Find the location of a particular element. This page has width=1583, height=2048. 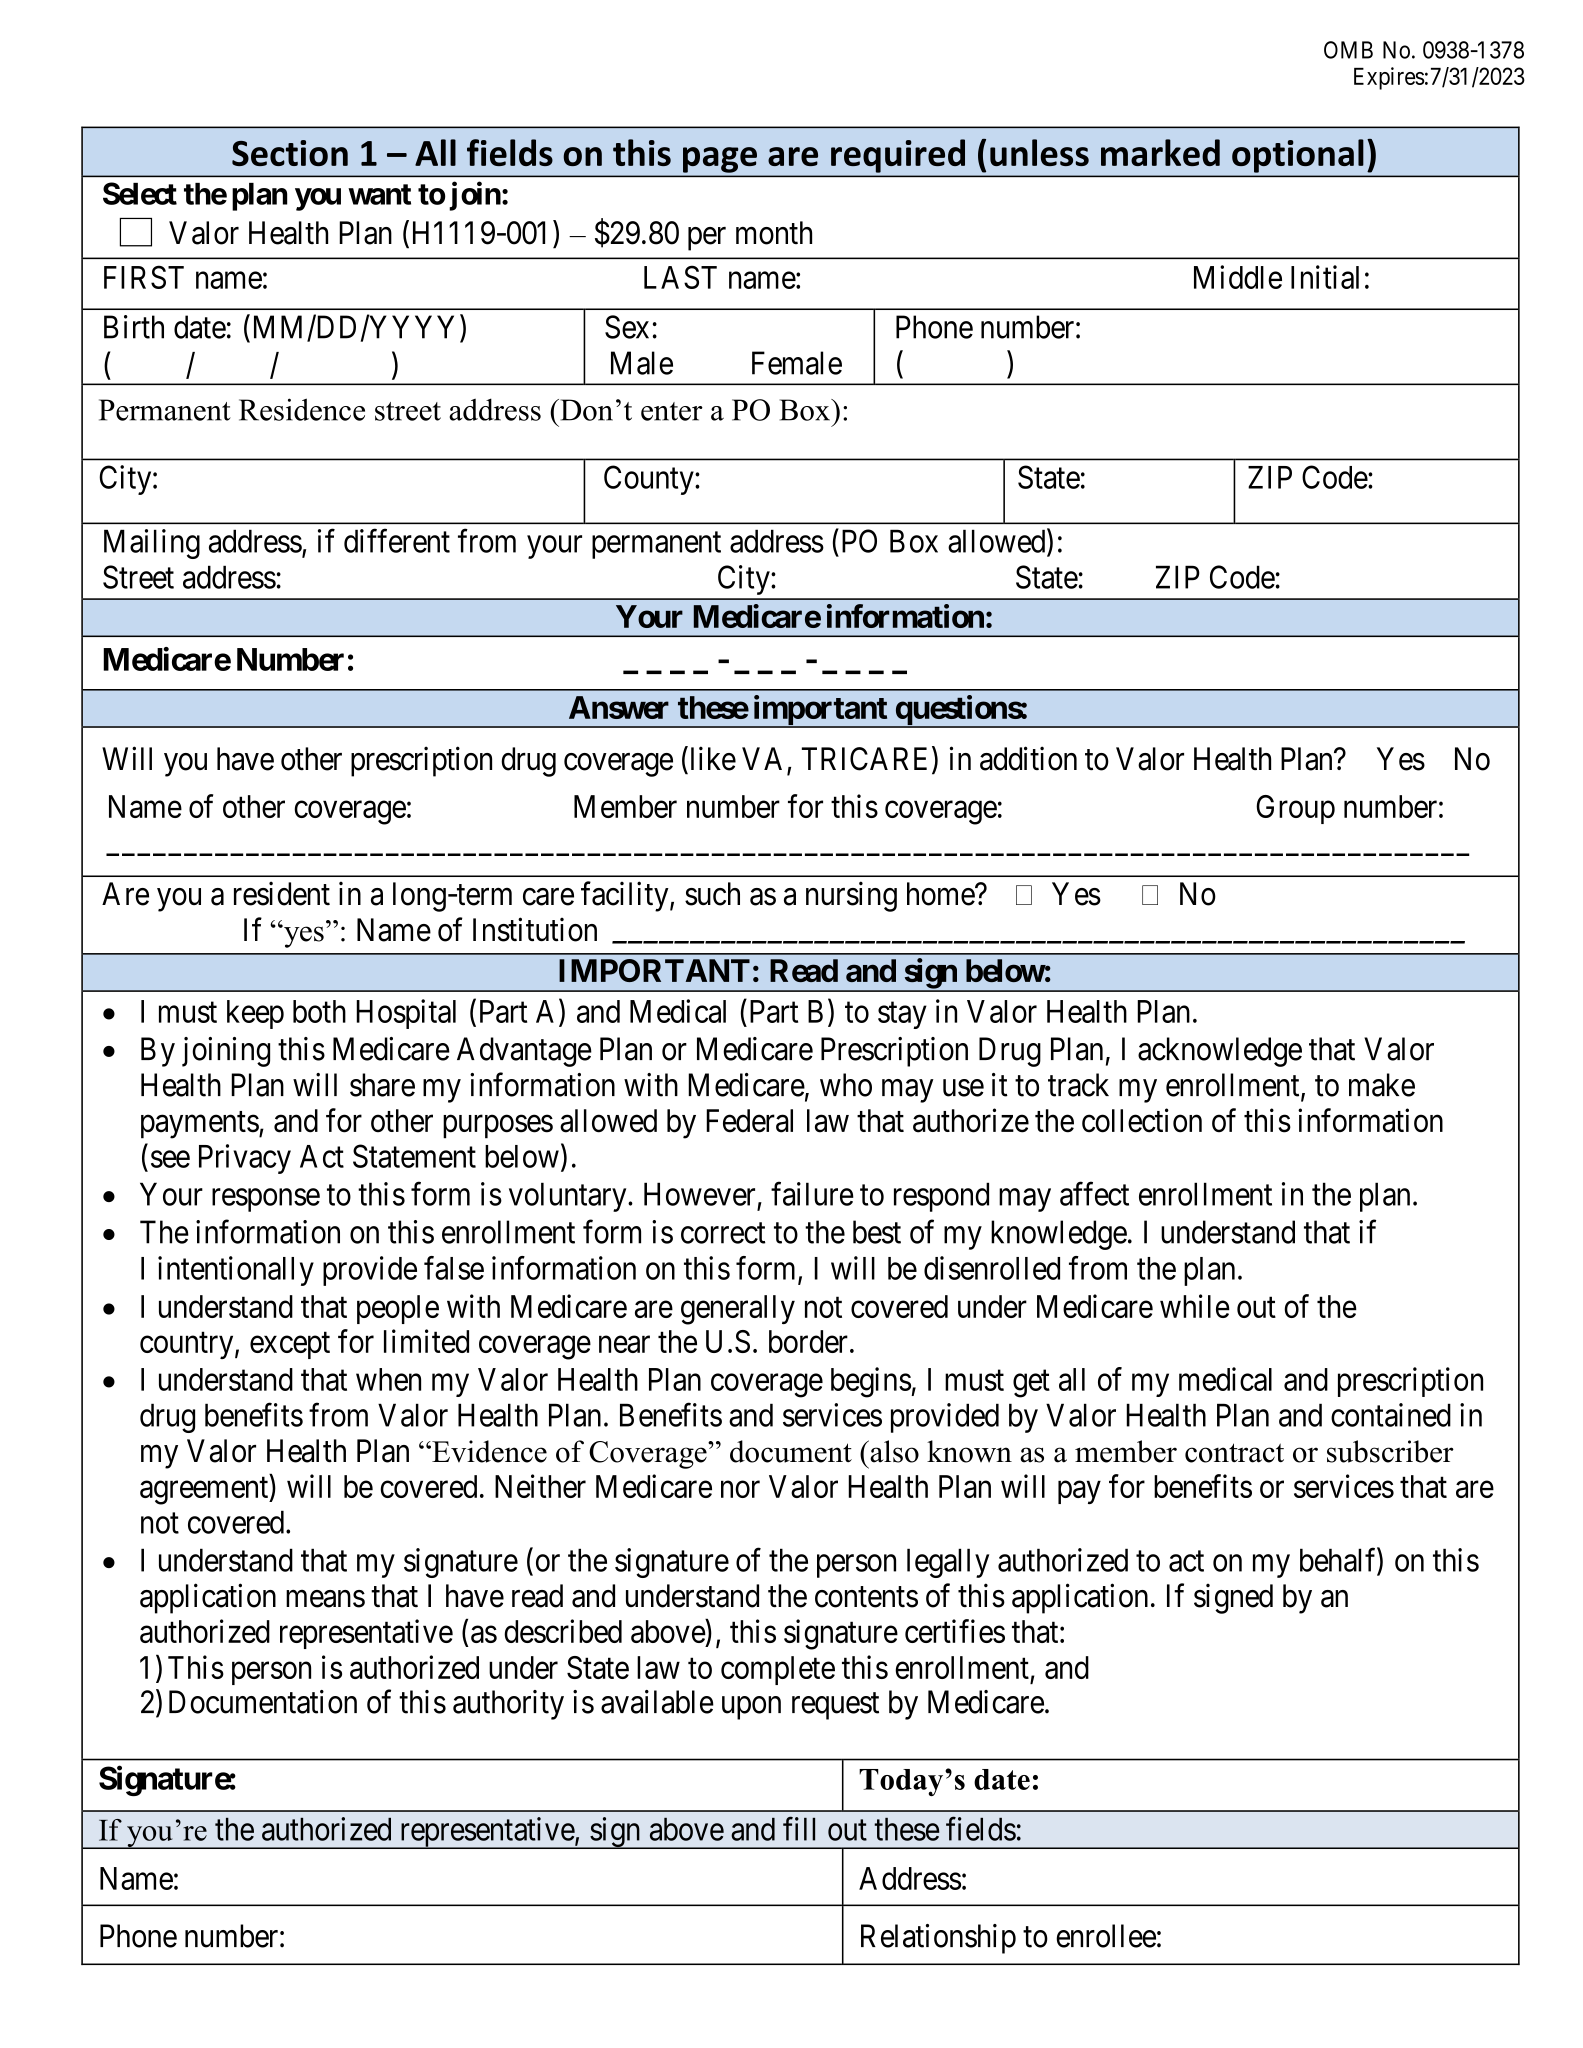

different is located at coordinates (397, 541).
